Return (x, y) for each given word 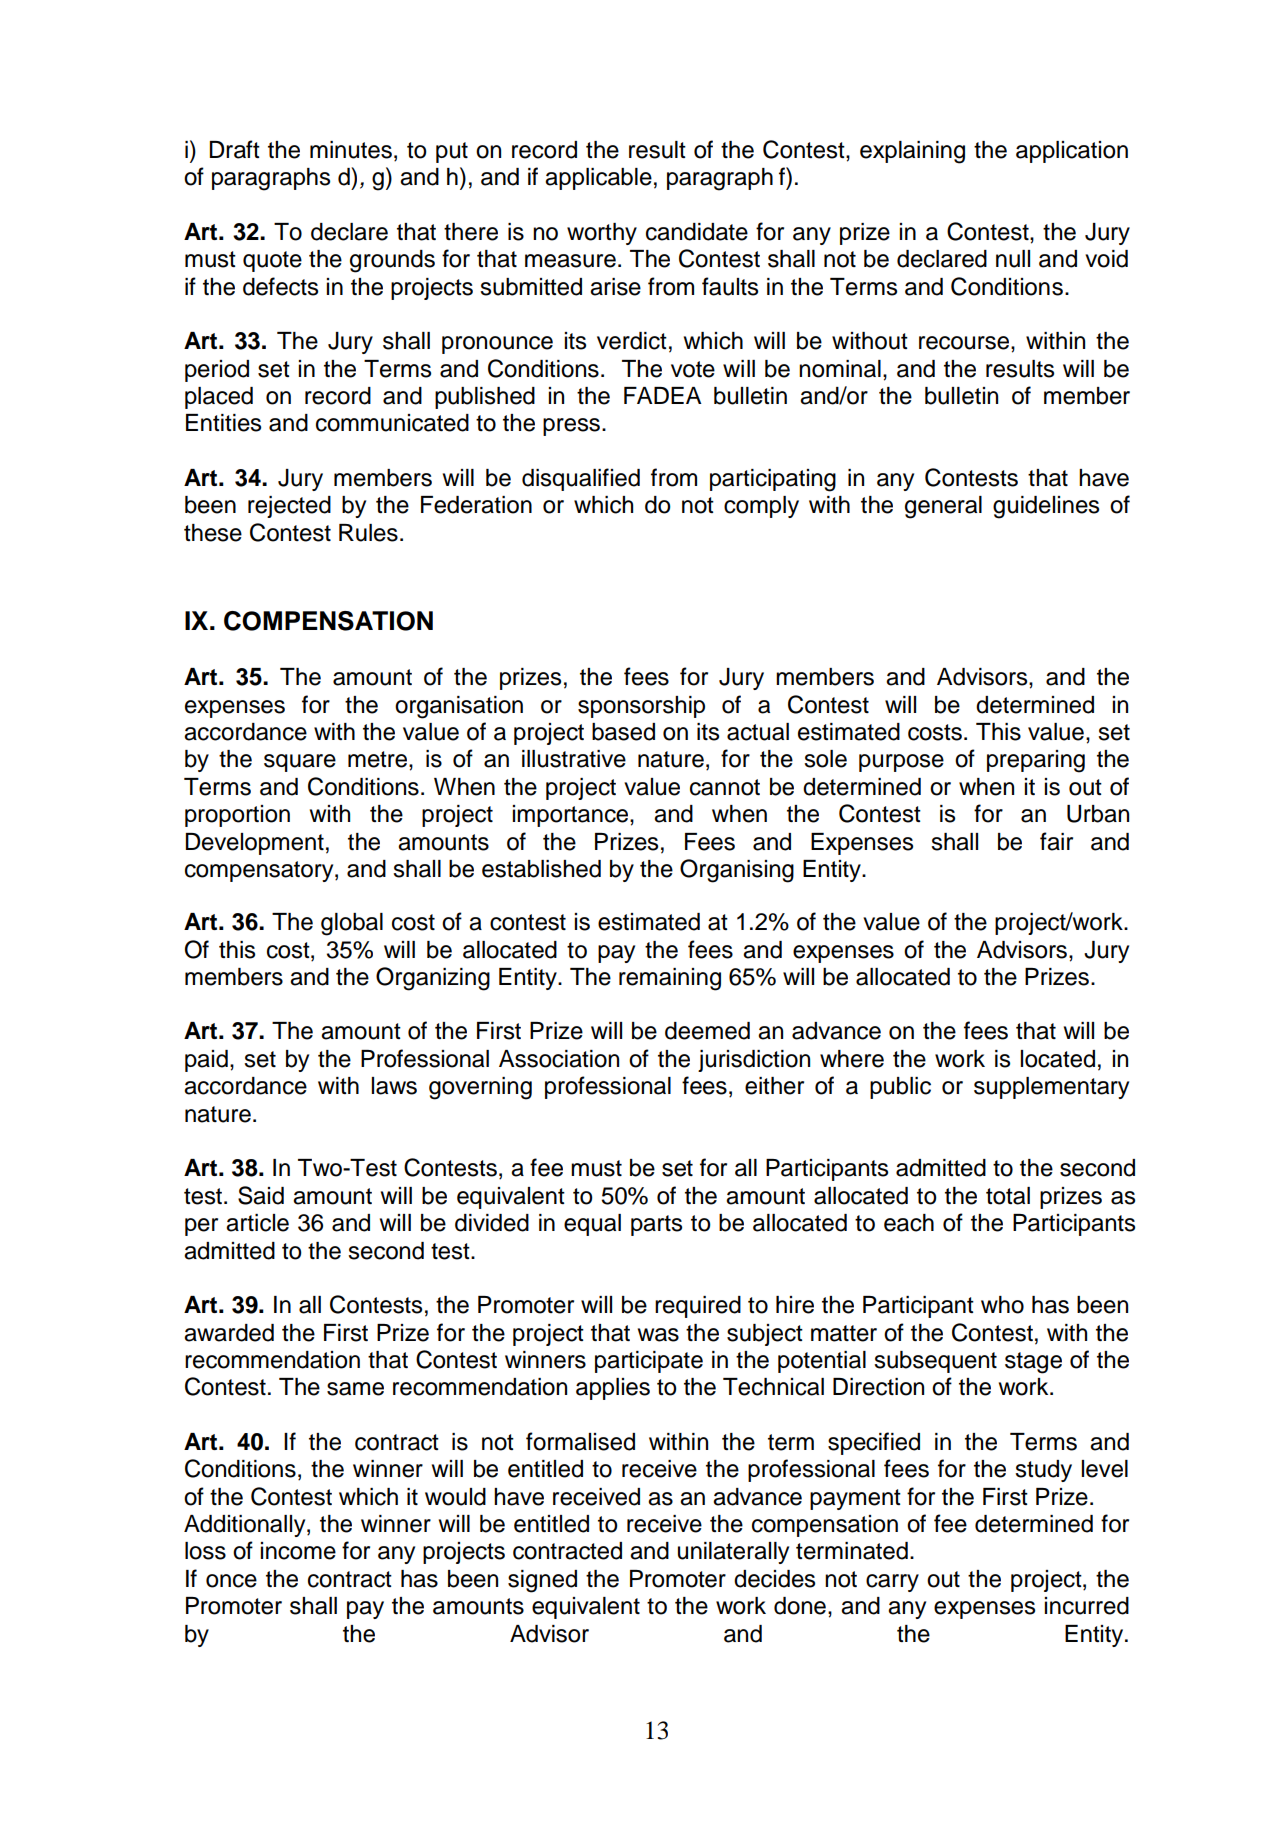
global (352, 924)
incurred (1087, 1606)
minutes (351, 150)
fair (1056, 841)
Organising (737, 871)
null (1013, 259)
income (298, 1551)
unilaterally (733, 1553)
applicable (598, 179)
